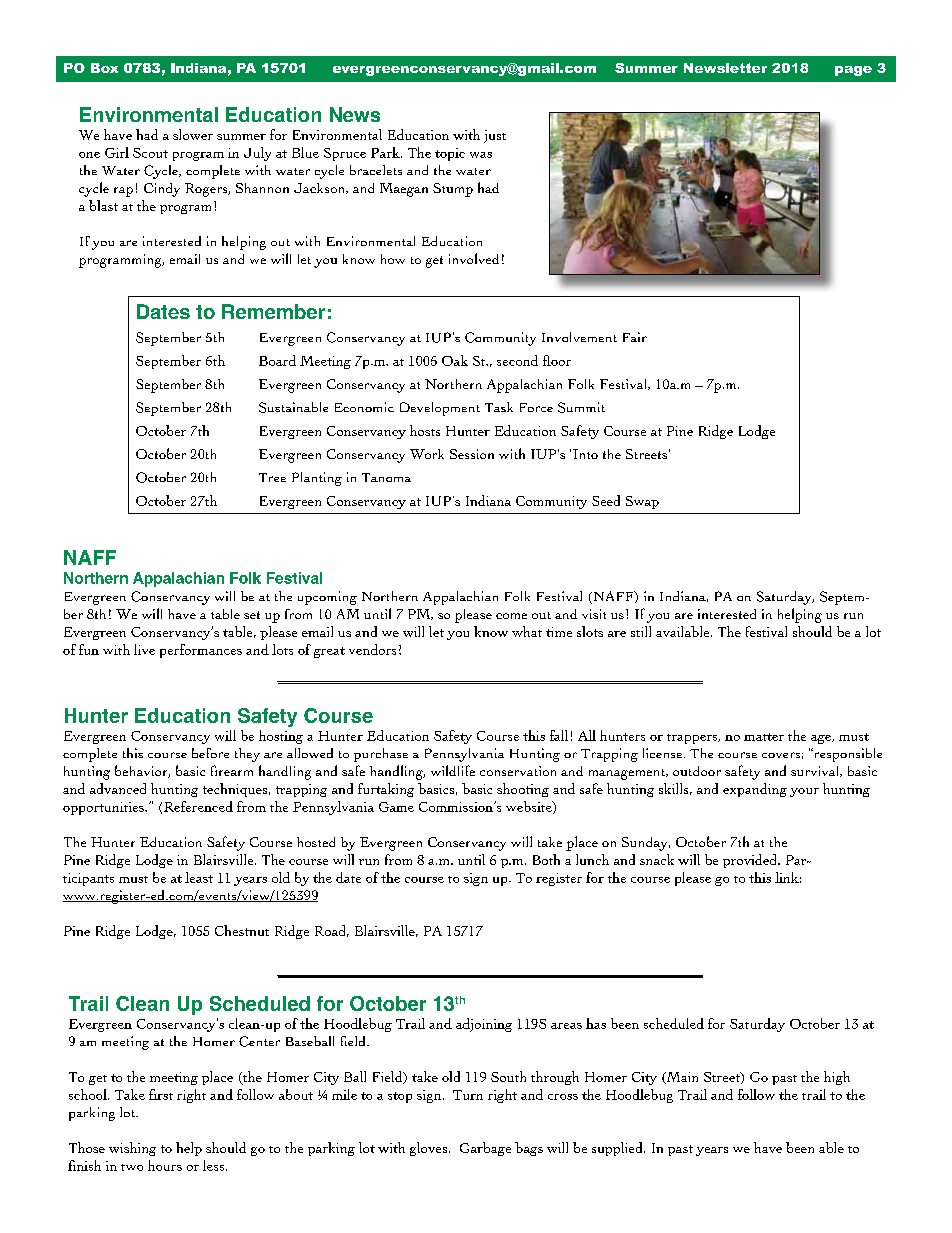 The height and width of the page is (1233, 952). Describe the element at coordinates (511, 616) in the page. I see `come` at that location.
